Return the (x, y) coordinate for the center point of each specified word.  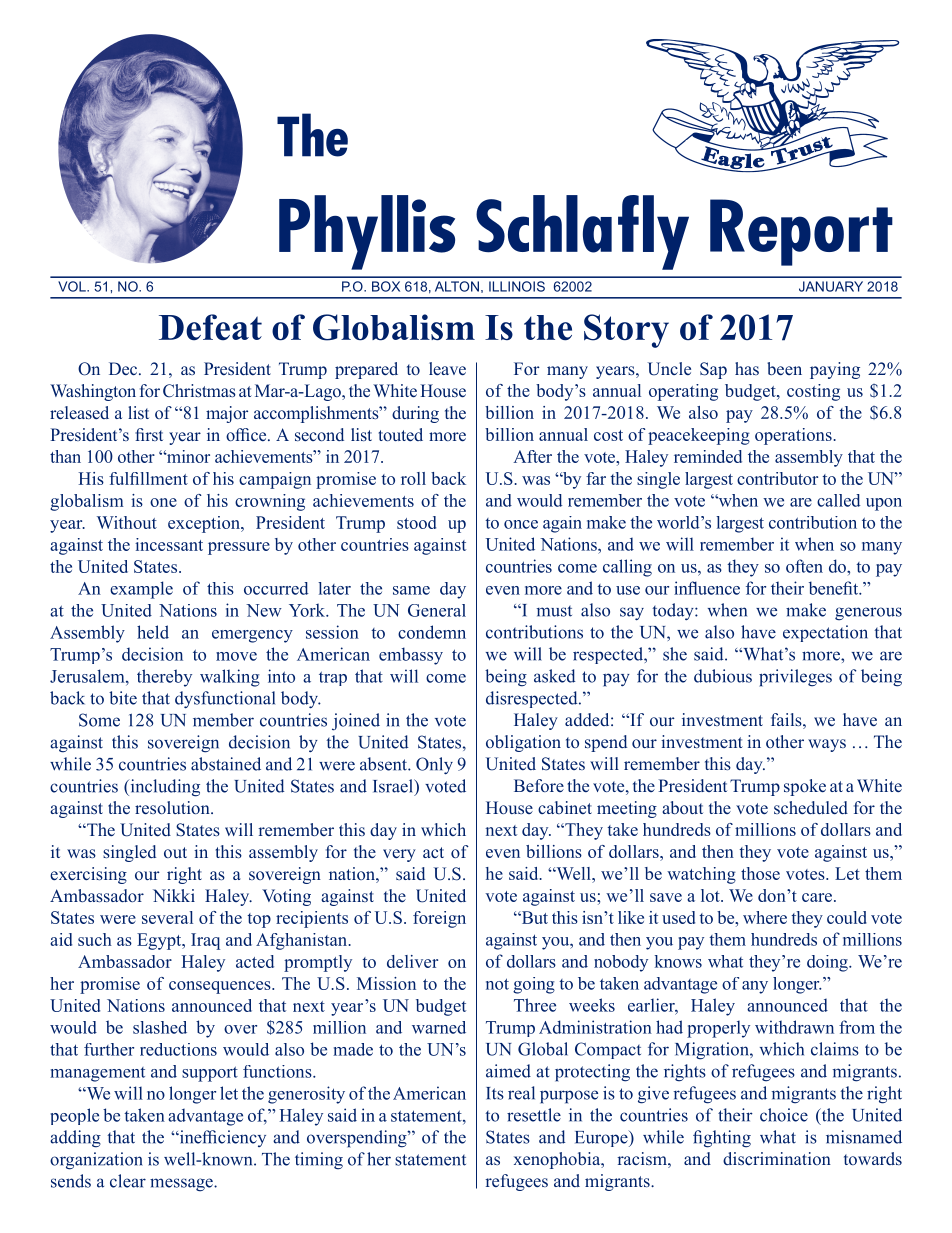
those (760, 873)
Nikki (174, 895)
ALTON (457, 286)
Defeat (210, 327)
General (437, 610)
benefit (835, 588)
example (141, 590)
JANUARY (831, 286)
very (399, 855)
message (182, 1185)
